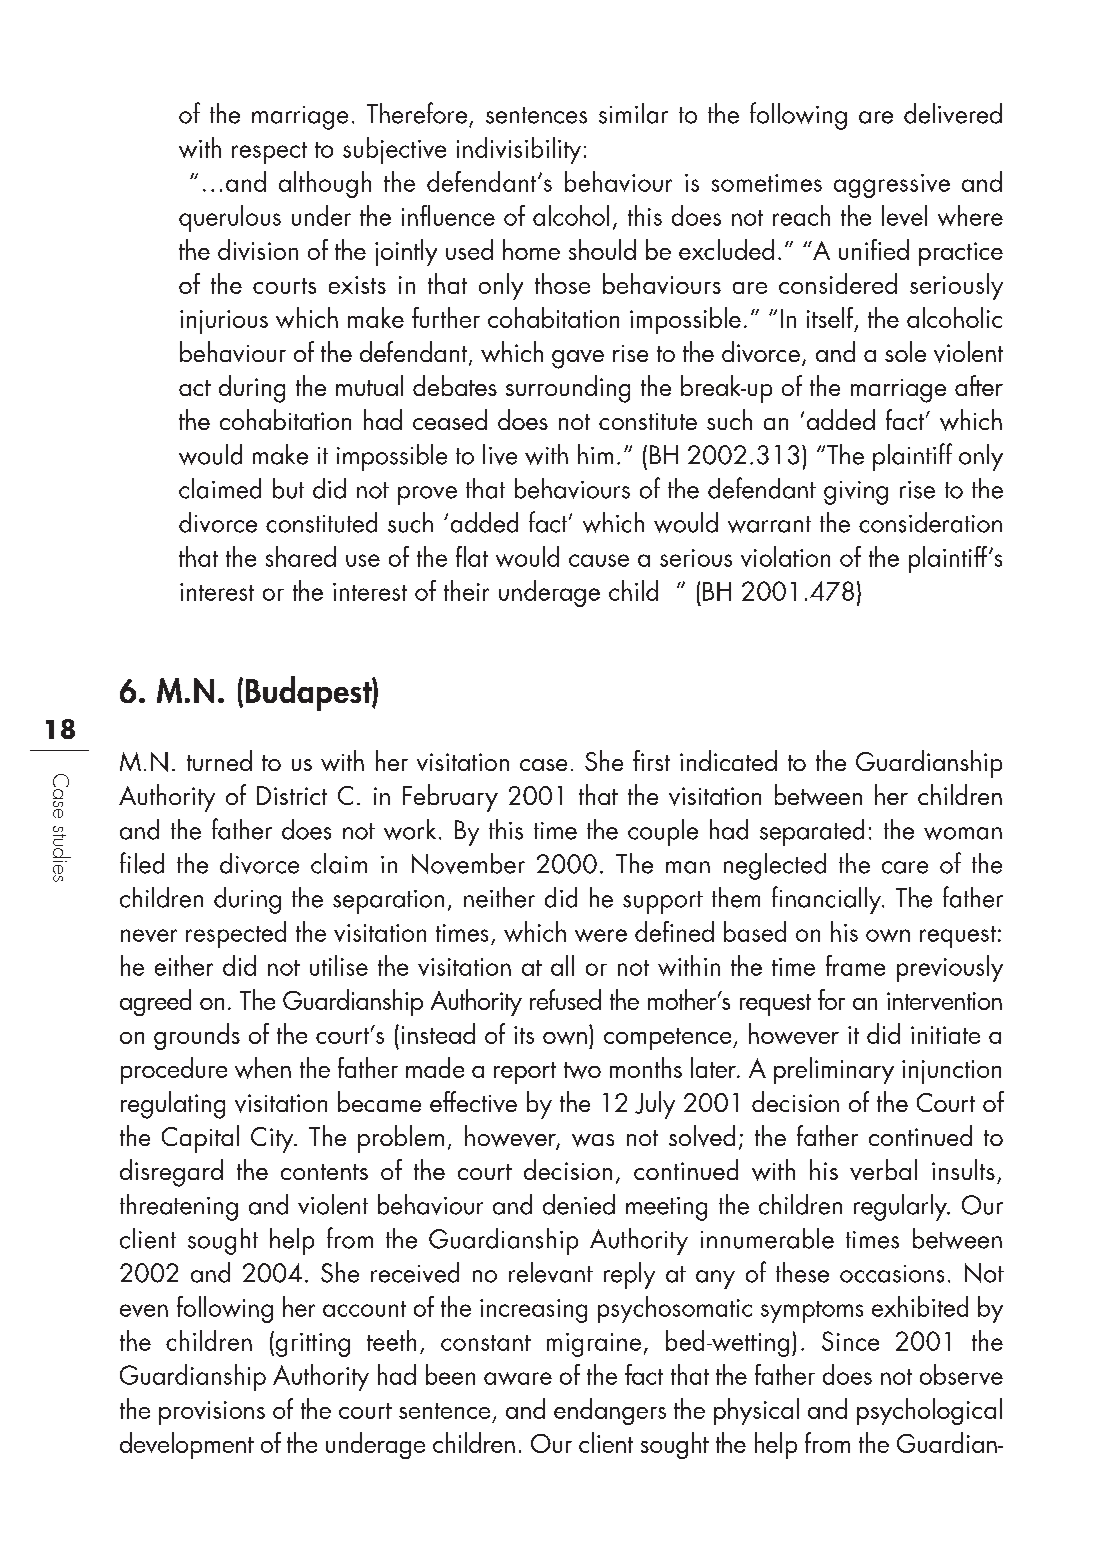 The height and width of the page is (1561, 1100). I want to click on provisions, so click(212, 1413).
